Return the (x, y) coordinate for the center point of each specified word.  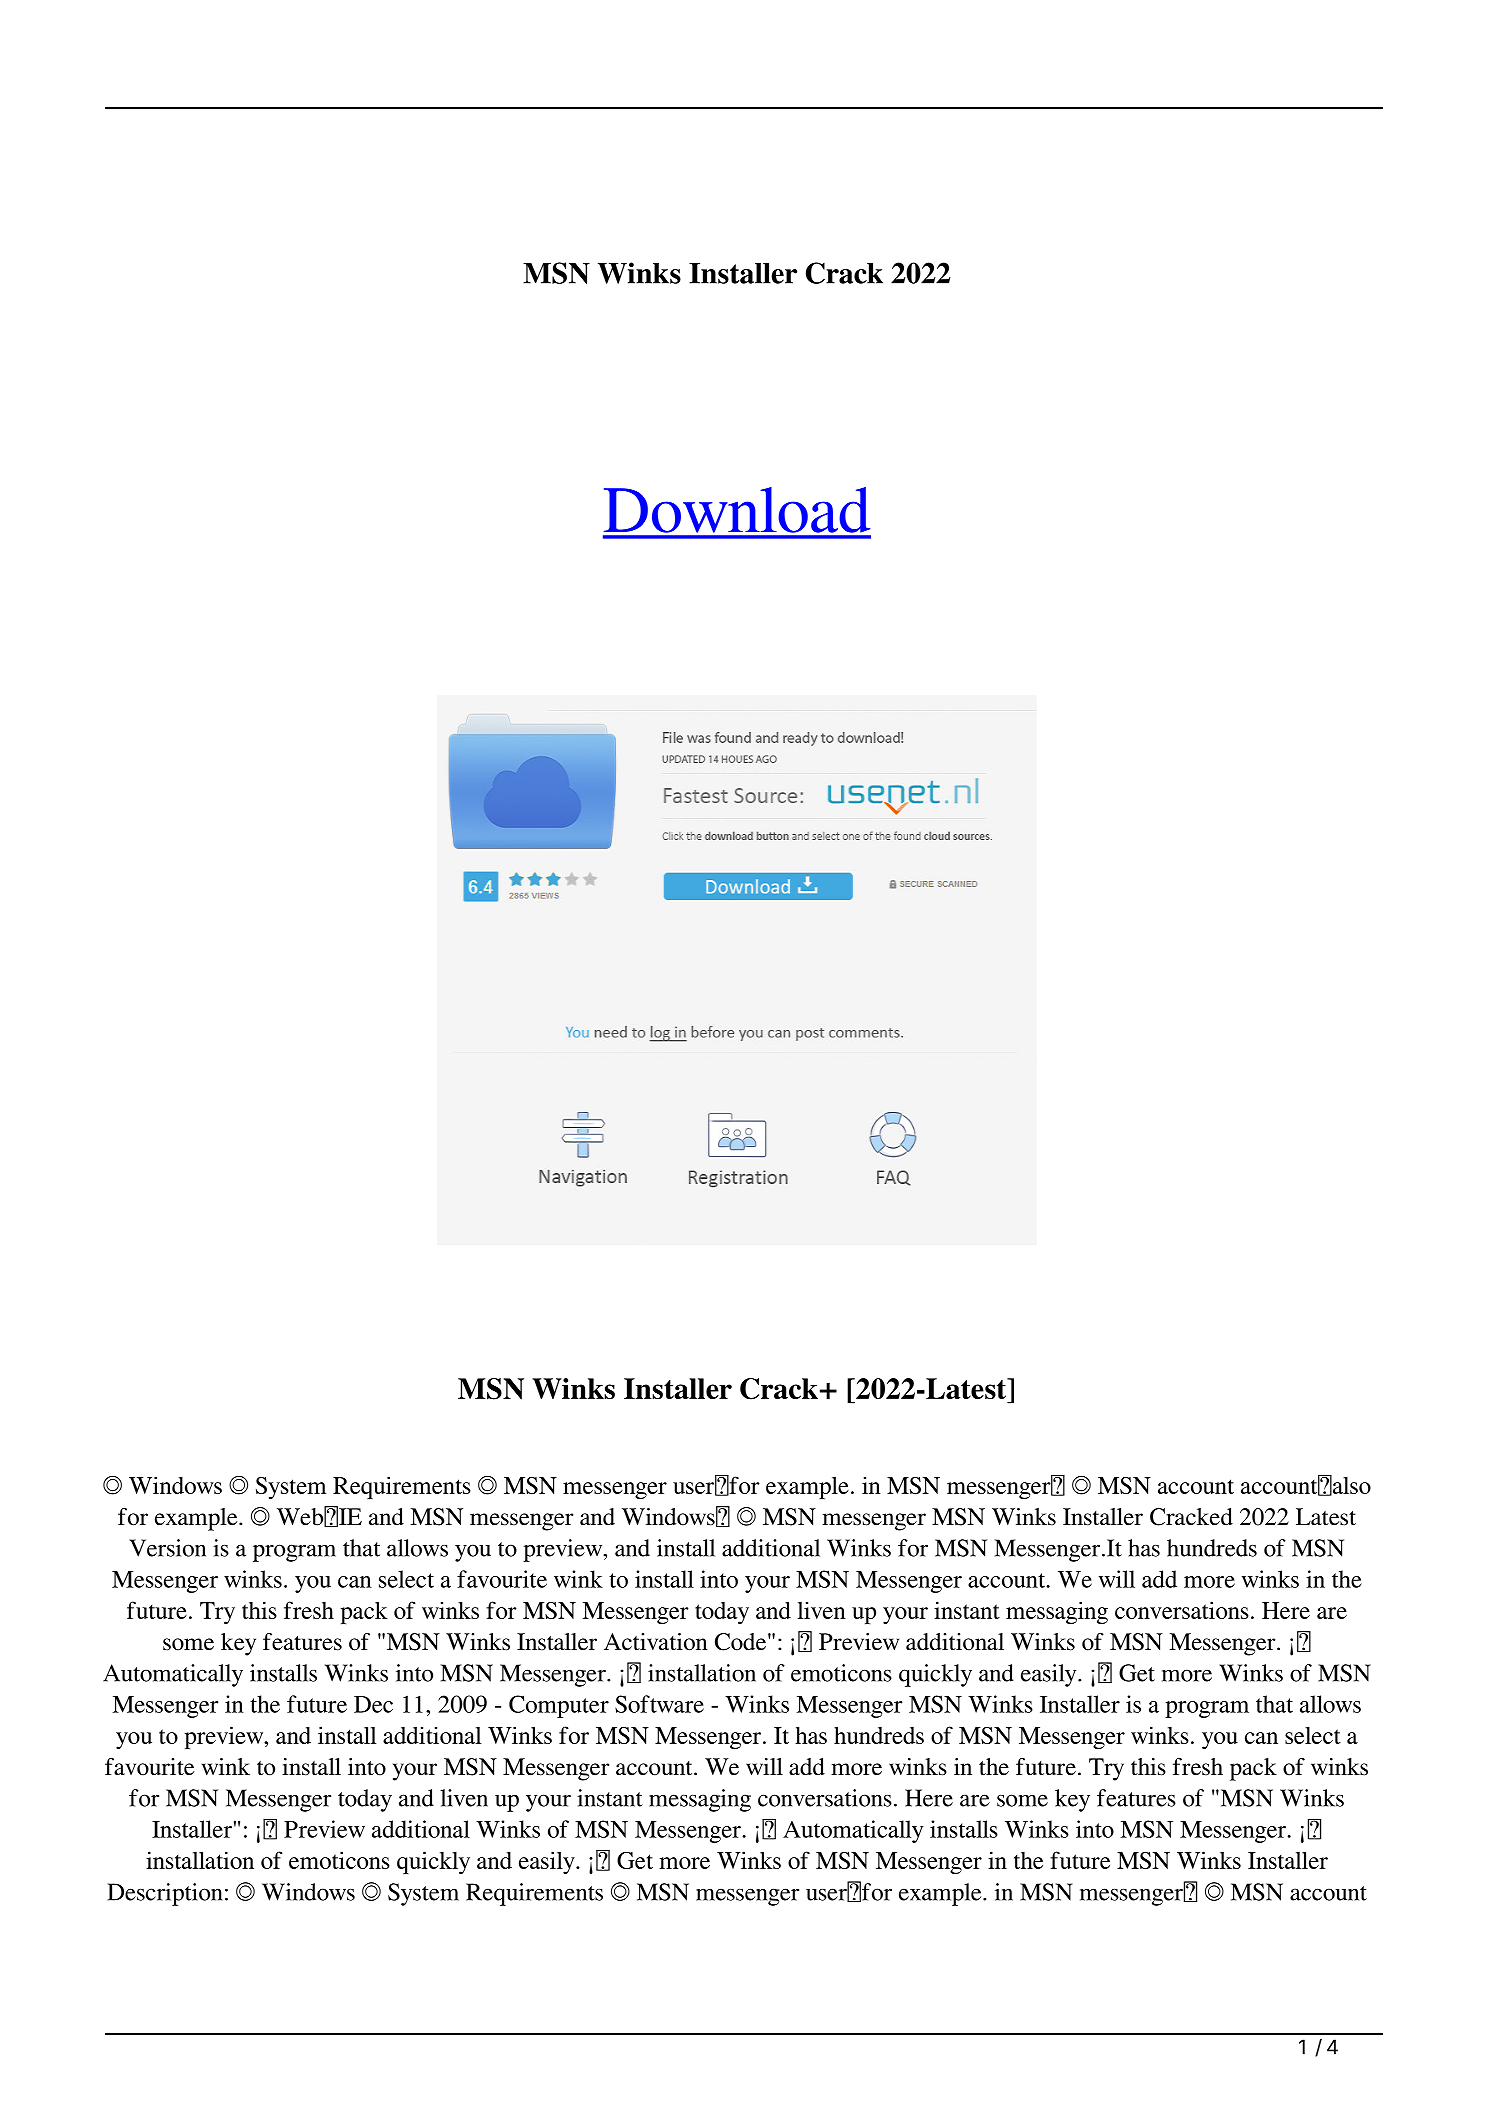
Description (165, 1894)
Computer (559, 1706)
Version (167, 1548)
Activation (656, 1642)
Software (659, 1704)
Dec (373, 1704)
